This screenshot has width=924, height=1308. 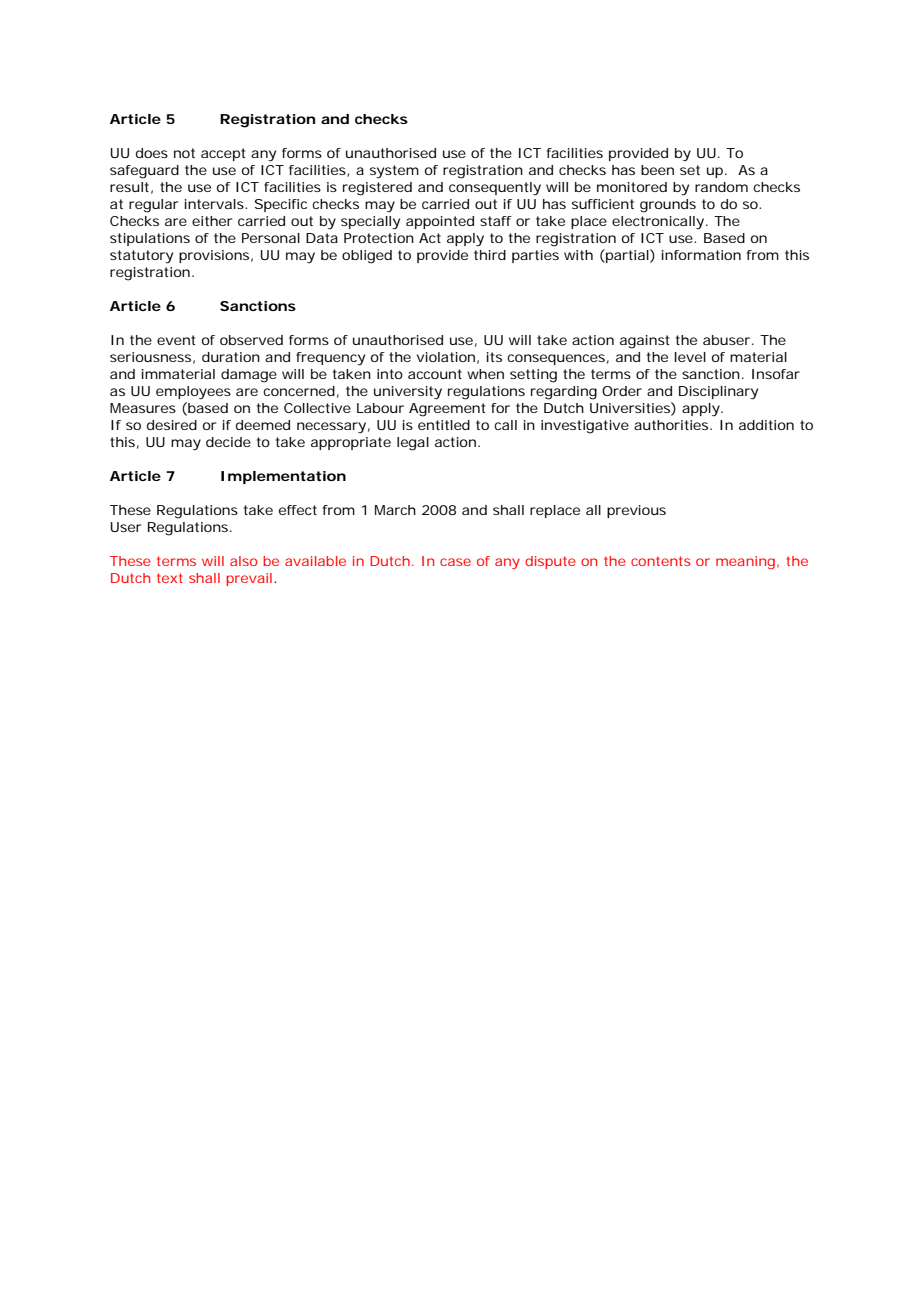 What do you see at coordinates (223, 154) in the screenshot?
I see `accept` at bounding box center [223, 154].
